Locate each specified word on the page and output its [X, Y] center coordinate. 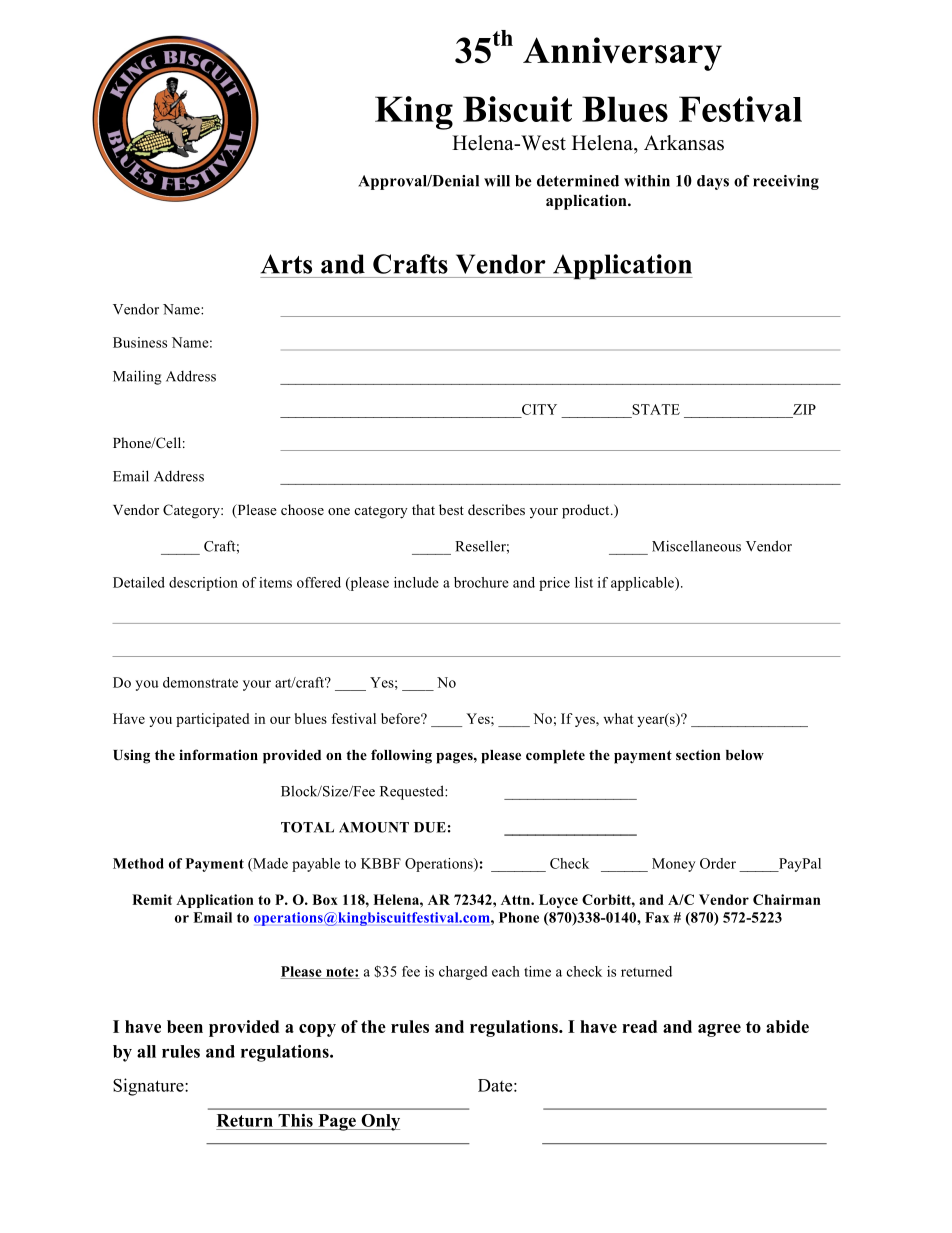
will [497, 181]
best [451, 509]
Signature [149, 1087]
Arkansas [684, 143]
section [698, 754]
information [218, 754]
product [587, 511]
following [401, 756]
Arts [286, 264]
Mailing [137, 377]
